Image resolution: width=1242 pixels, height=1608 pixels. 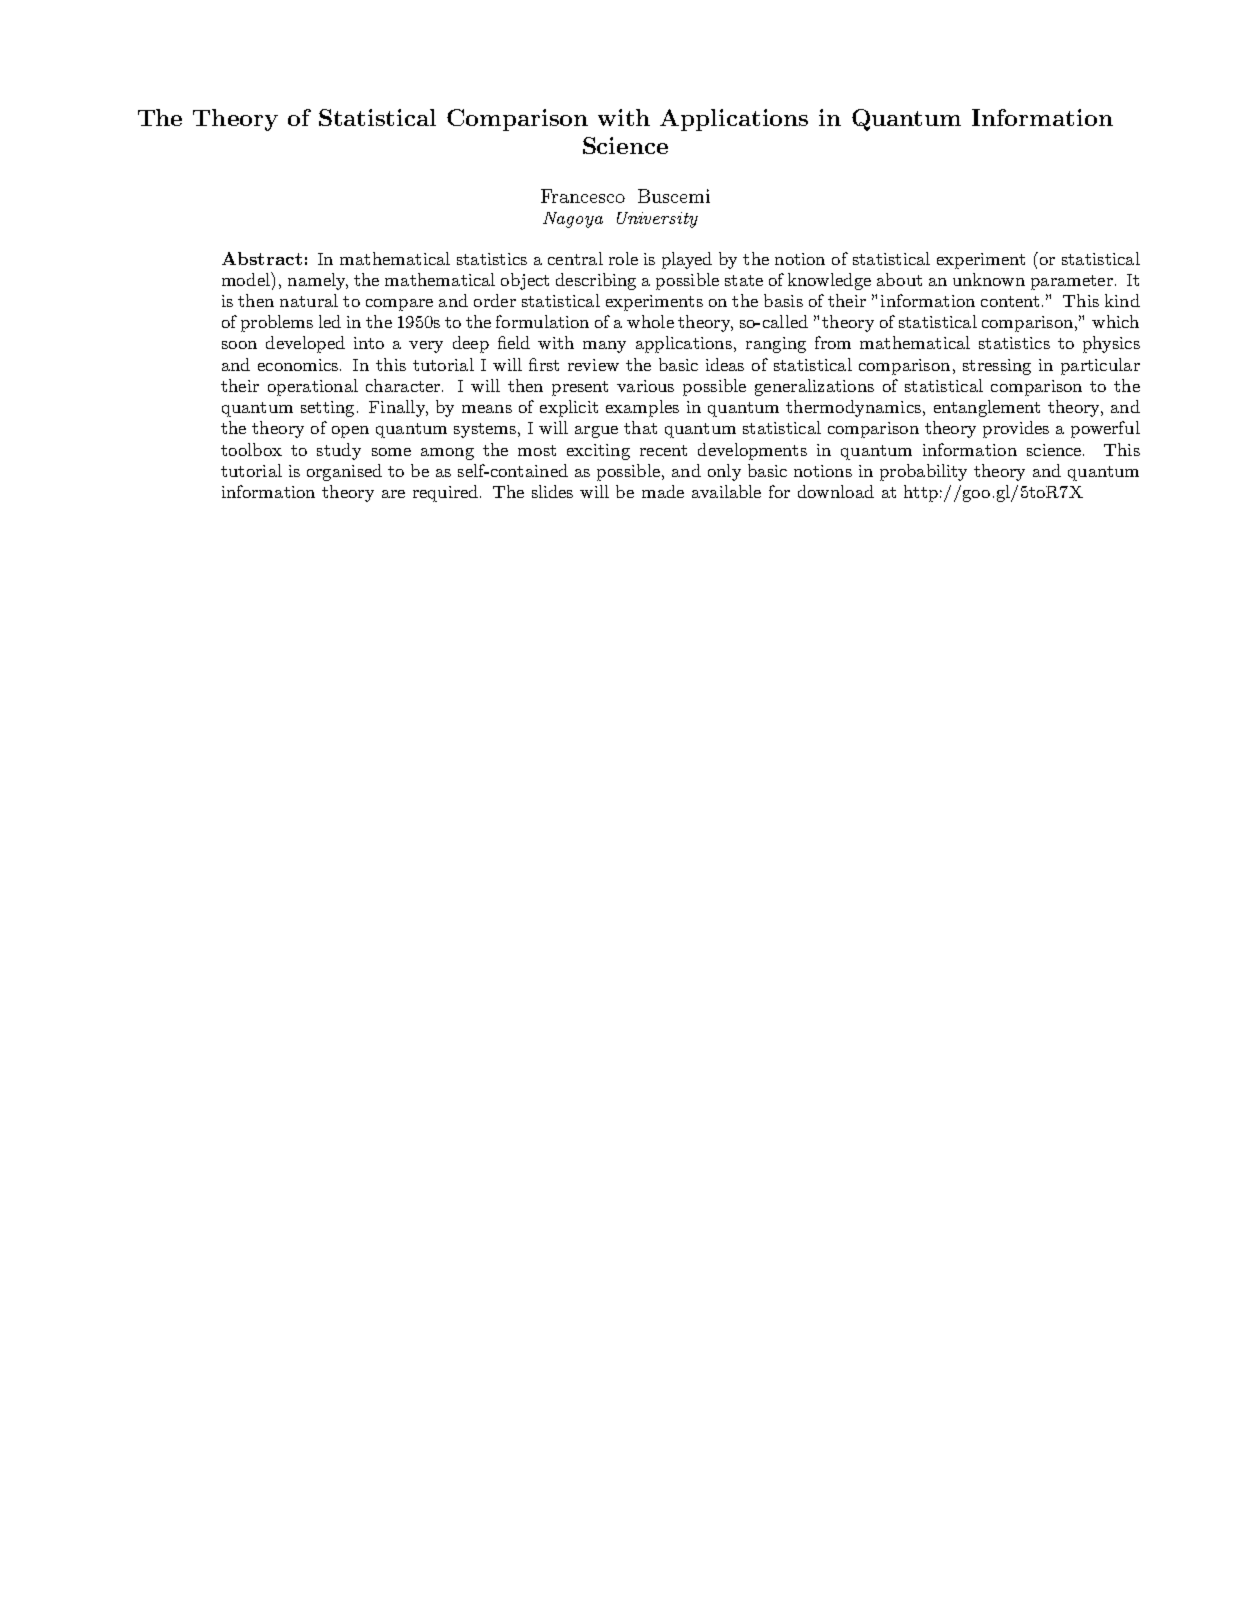 I want to click on entanglement, so click(x=987, y=408).
